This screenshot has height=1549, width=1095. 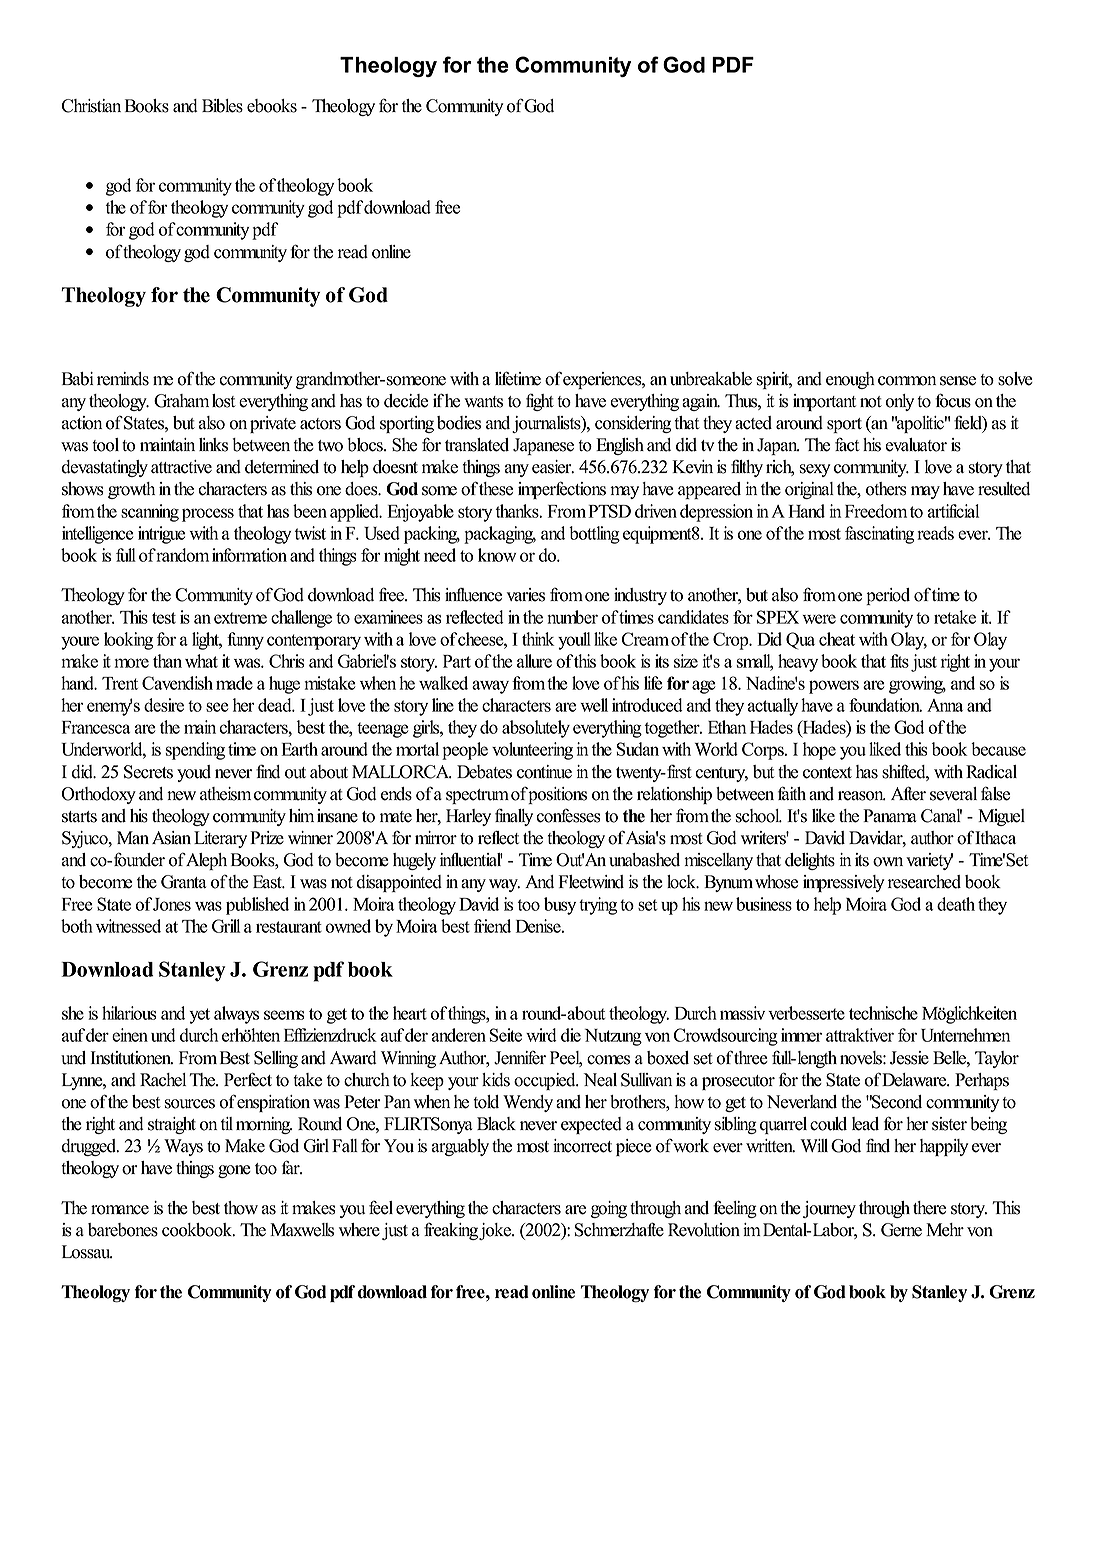 What do you see at coordinates (541, 1035) in the screenshot?
I see `wird` at bounding box center [541, 1035].
